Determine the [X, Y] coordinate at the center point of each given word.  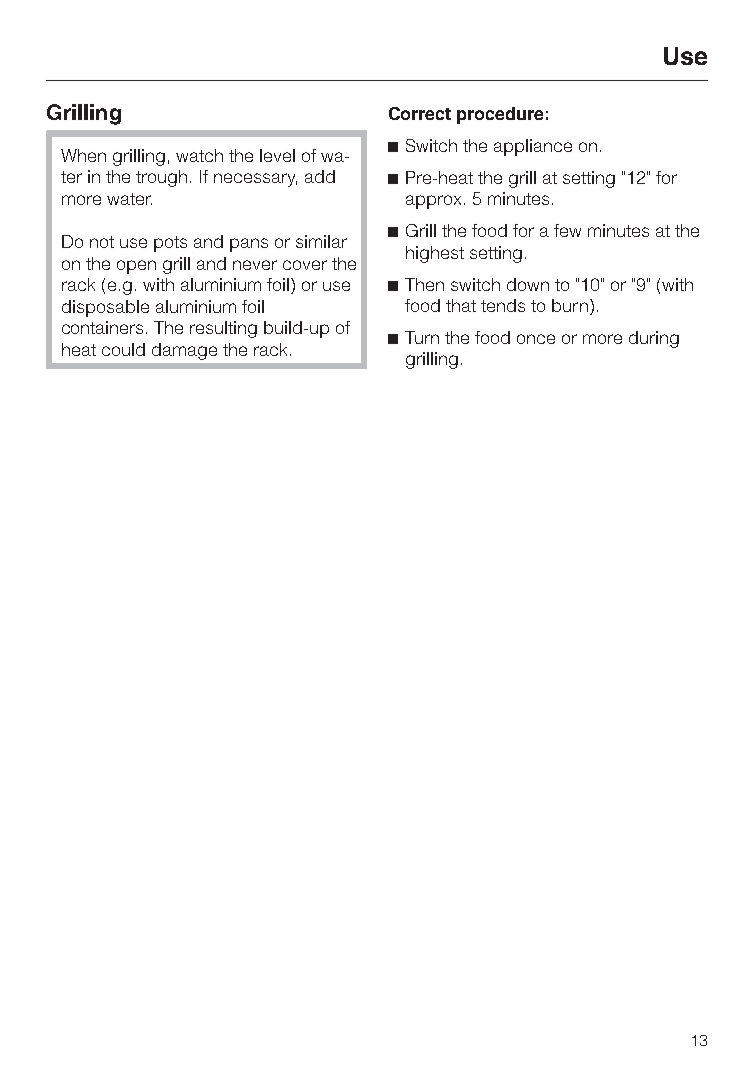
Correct [420, 113]
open [136, 267]
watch [199, 155]
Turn [422, 337]
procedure [500, 115]
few [567, 230]
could [123, 349]
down [528, 284]
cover [305, 265]
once [536, 339]
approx [433, 202]
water [129, 199]
